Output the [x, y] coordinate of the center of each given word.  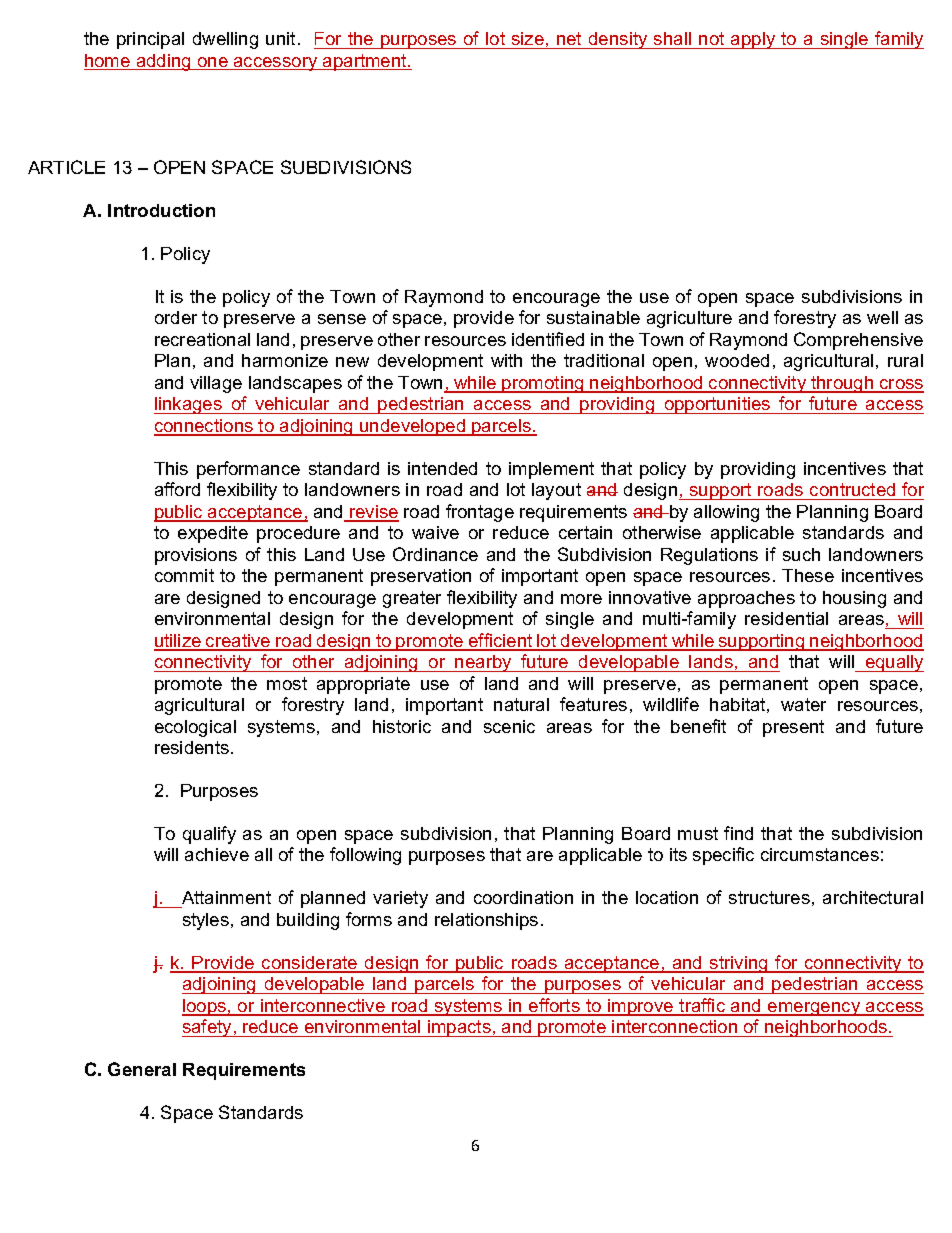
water [803, 704]
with [506, 360]
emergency [814, 1009]
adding [163, 62]
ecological [195, 728]
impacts [459, 1028]
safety [208, 1028]
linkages [189, 405]
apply [753, 40]
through [842, 384]
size [528, 38]
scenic [509, 726]
